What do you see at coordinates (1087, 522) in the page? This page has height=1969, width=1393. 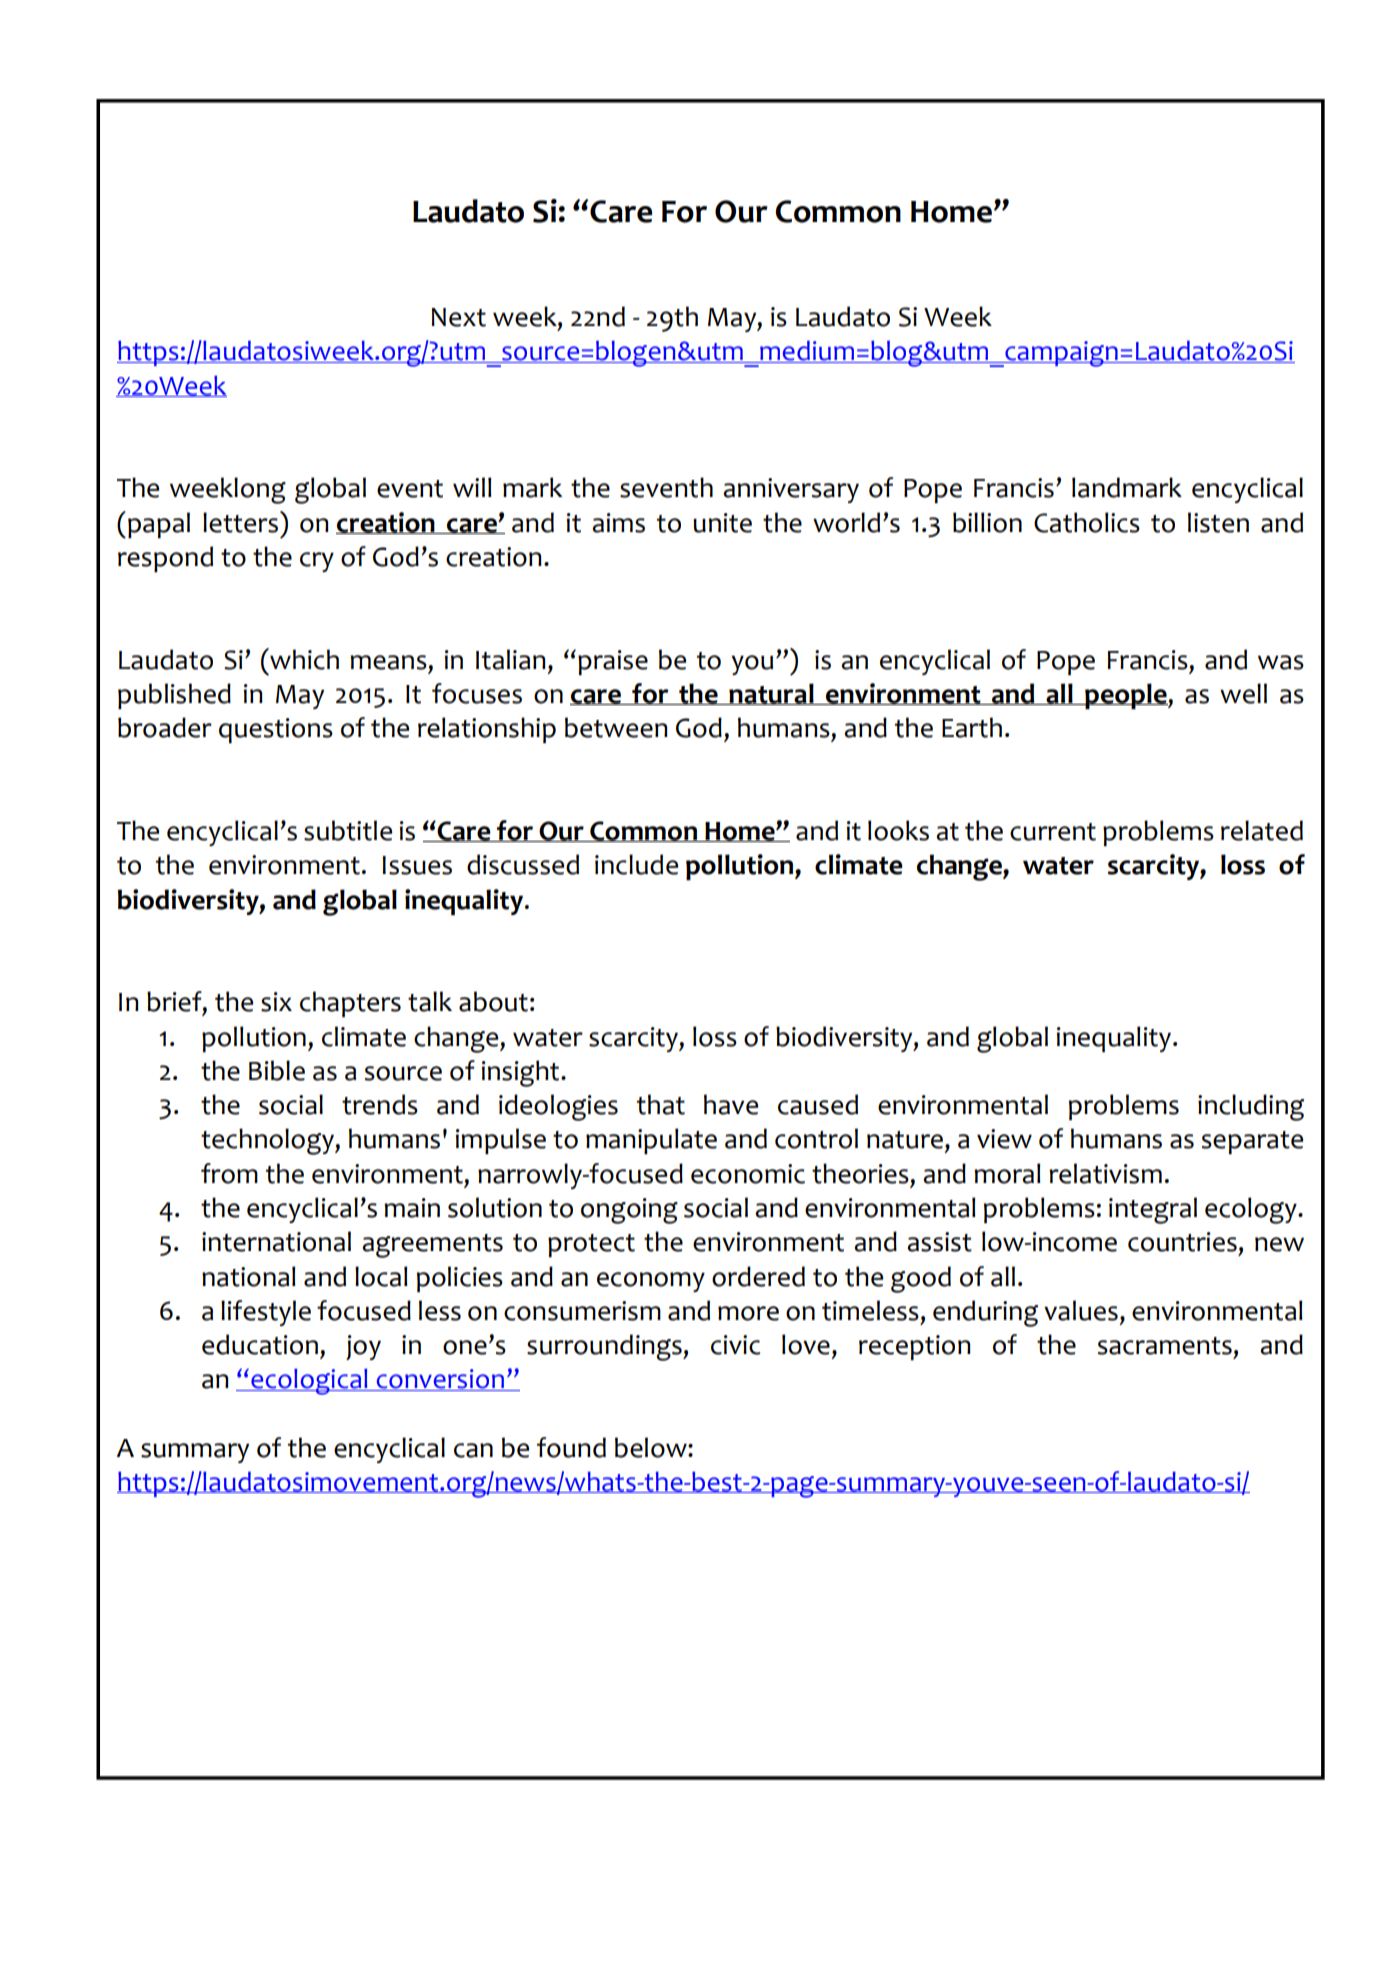 I see `Catholics` at bounding box center [1087, 522].
